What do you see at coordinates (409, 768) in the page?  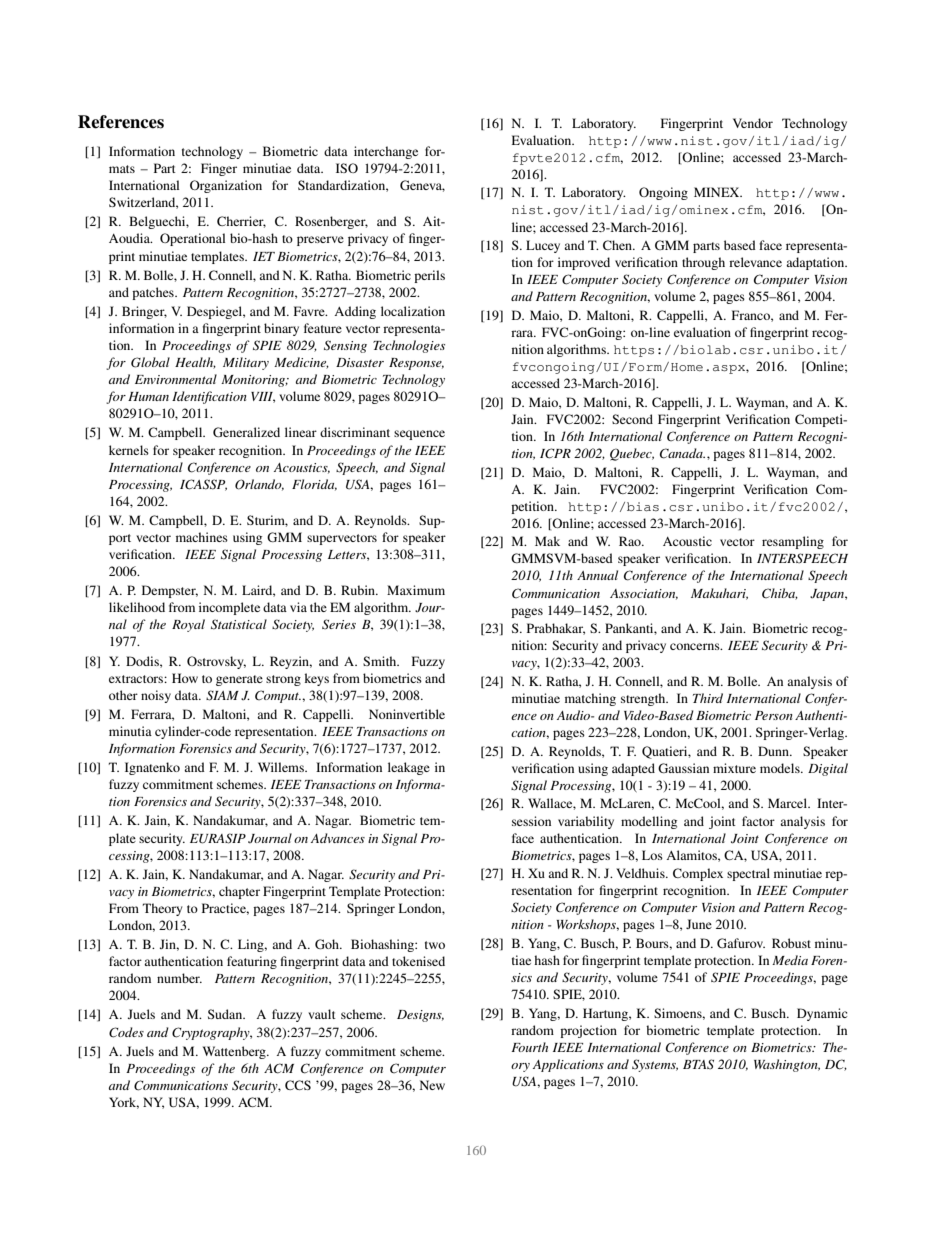 I see `leakage` at bounding box center [409, 768].
